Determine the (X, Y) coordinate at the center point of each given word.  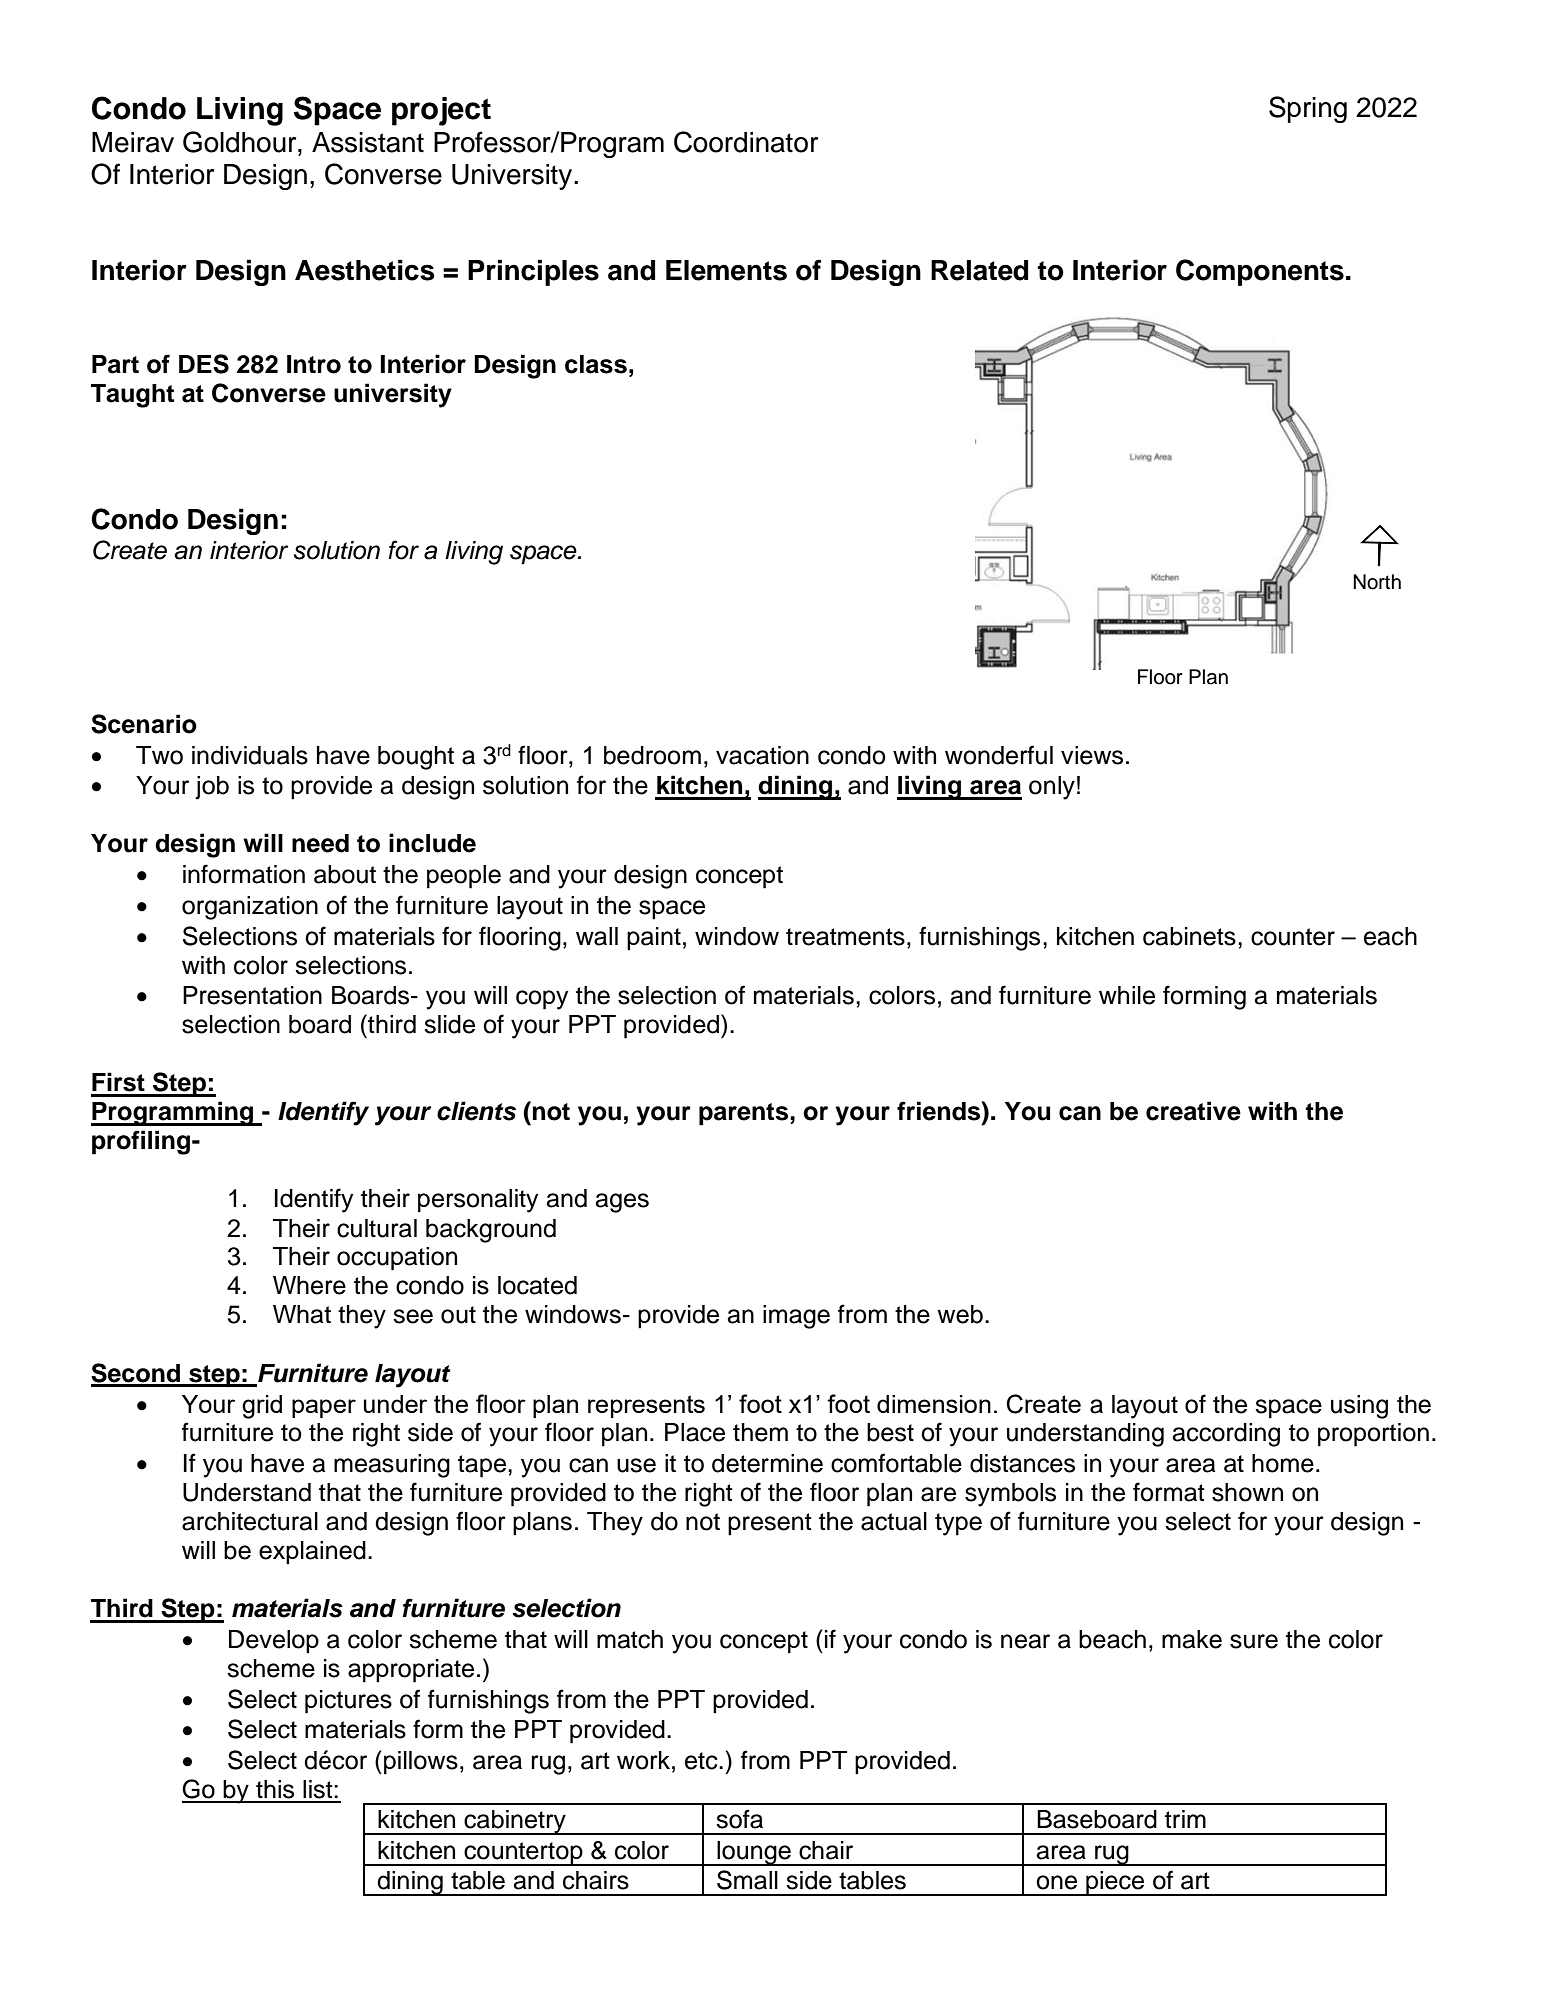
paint (654, 939)
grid (262, 1407)
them (760, 1432)
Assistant (368, 142)
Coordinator (746, 142)
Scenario (144, 724)
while (1127, 995)
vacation (762, 755)
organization (250, 908)
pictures (348, 1702)
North (1377, 582)
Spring (1308, 109)
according (1226, 1435)
